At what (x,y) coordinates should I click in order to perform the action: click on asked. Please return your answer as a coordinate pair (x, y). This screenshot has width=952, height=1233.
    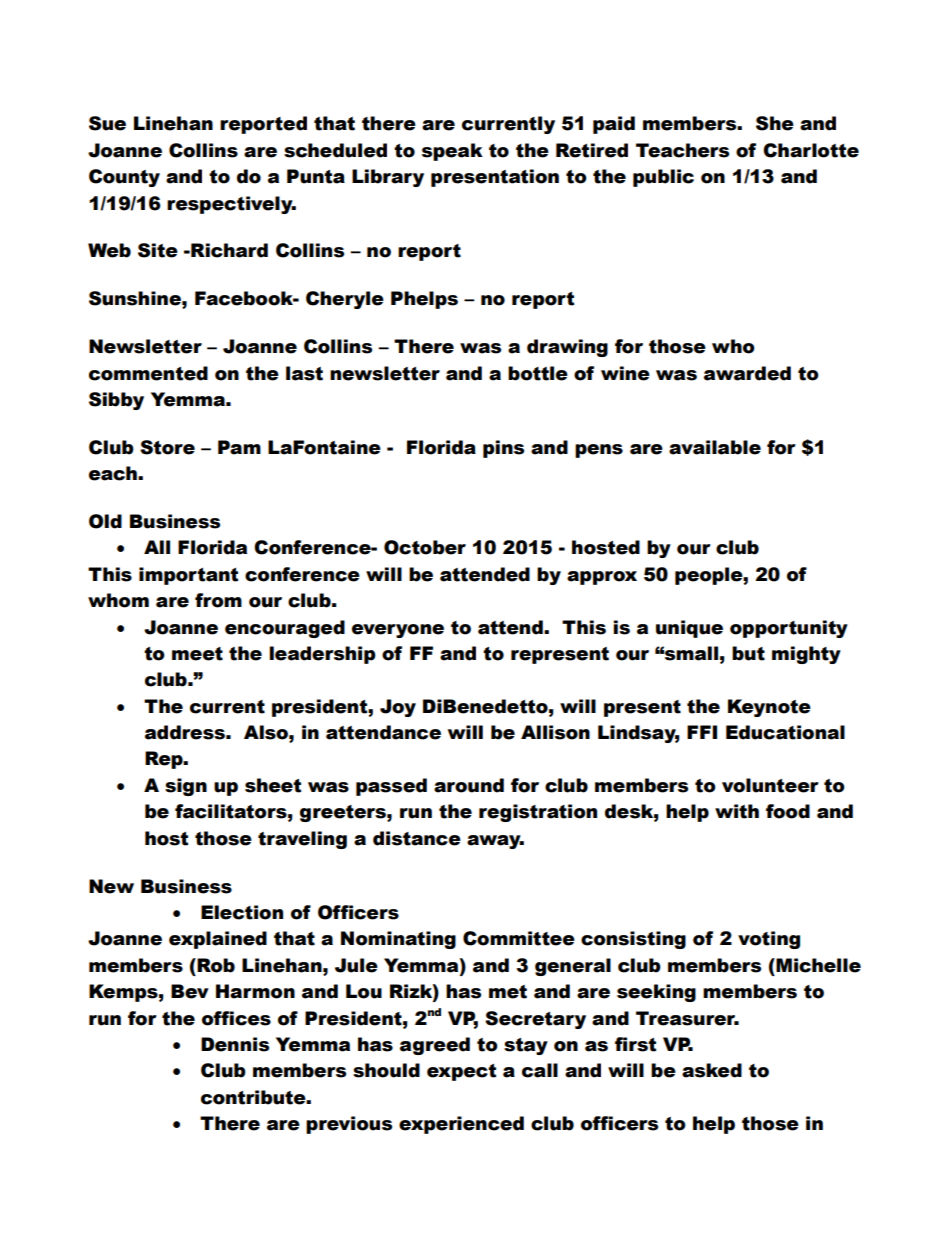
    Looking at the image, I should click on (712, 1070).
